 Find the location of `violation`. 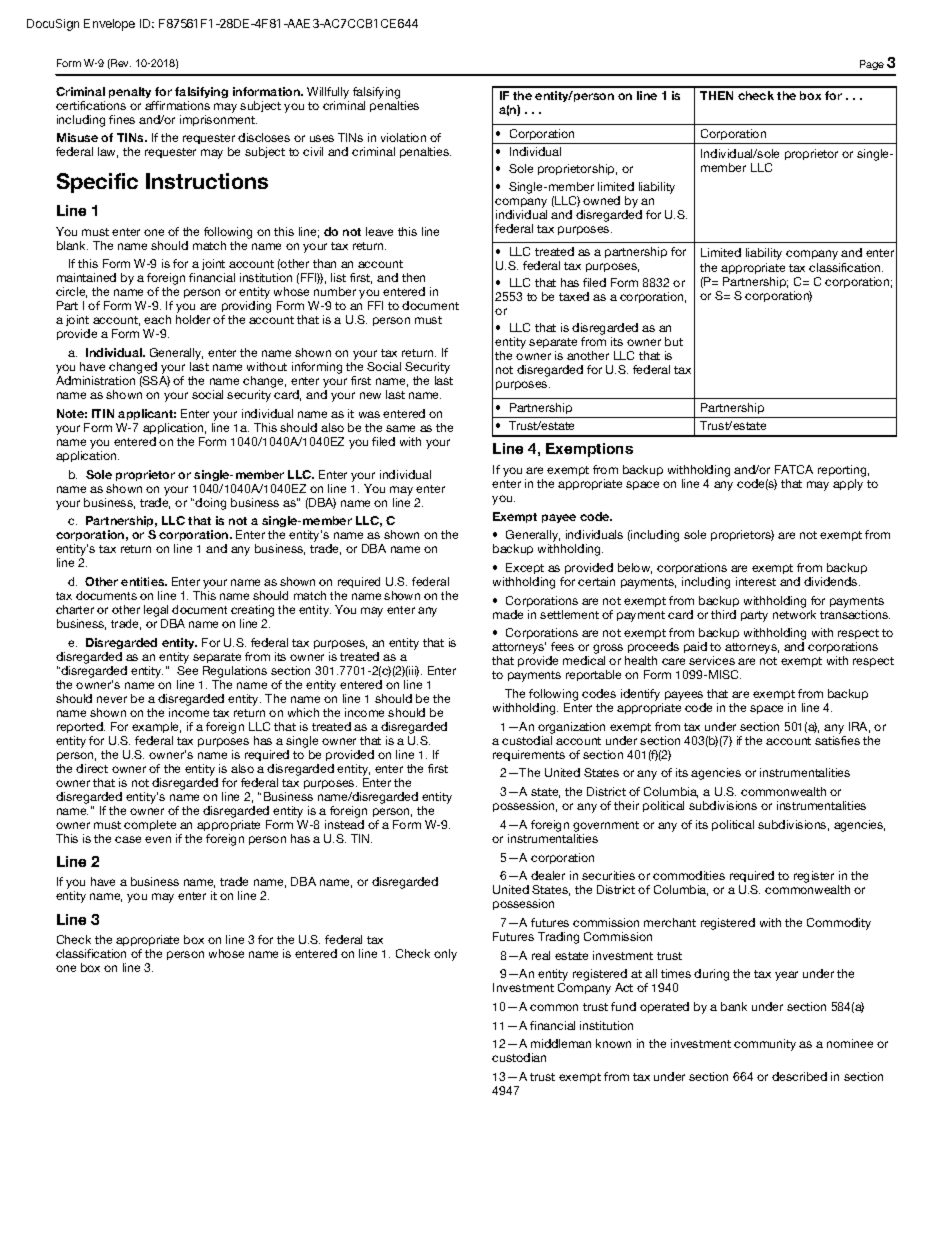

violation is located at coordinates (403, 137).
